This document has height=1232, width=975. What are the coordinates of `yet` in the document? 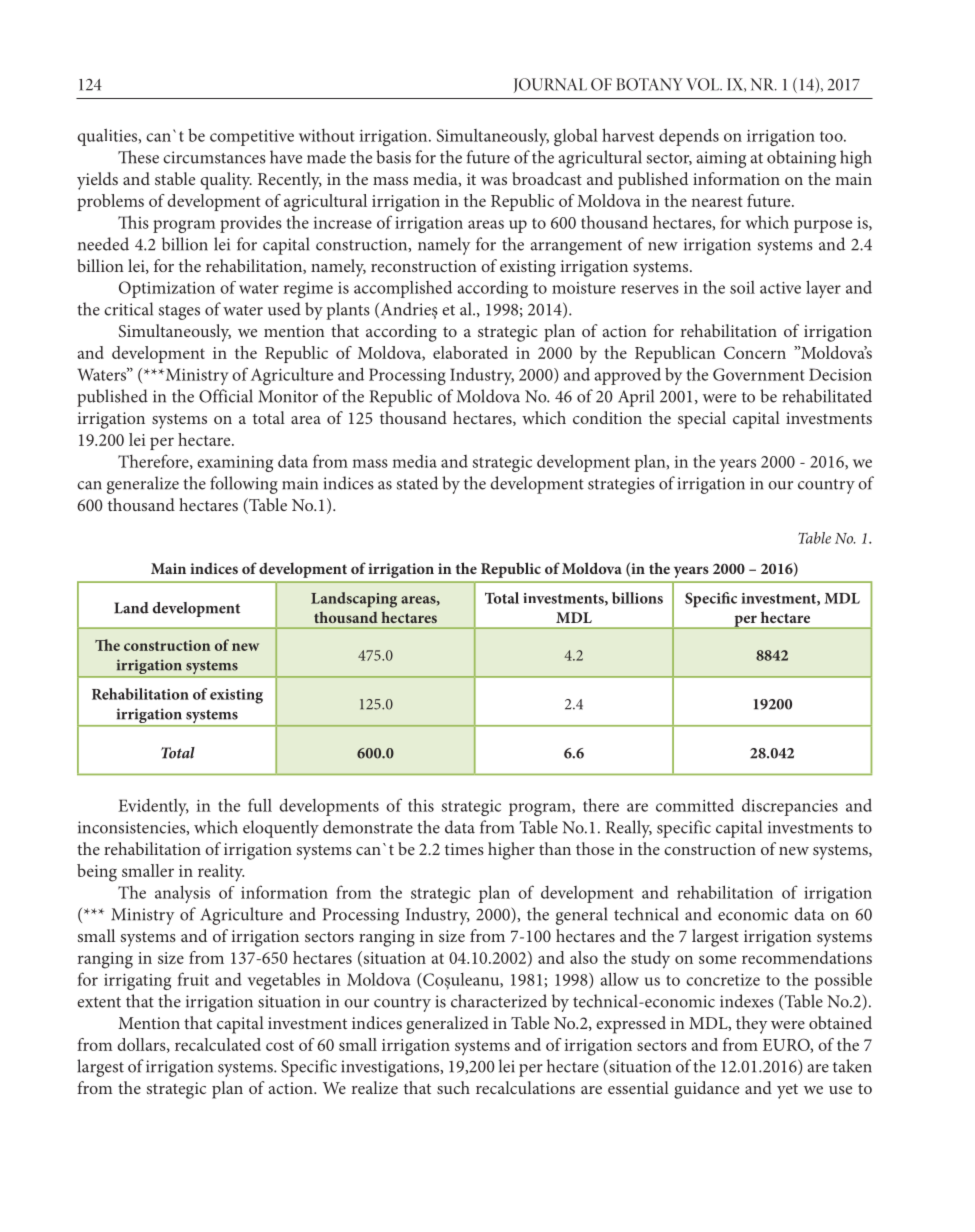 It's located at (787, 1091).
